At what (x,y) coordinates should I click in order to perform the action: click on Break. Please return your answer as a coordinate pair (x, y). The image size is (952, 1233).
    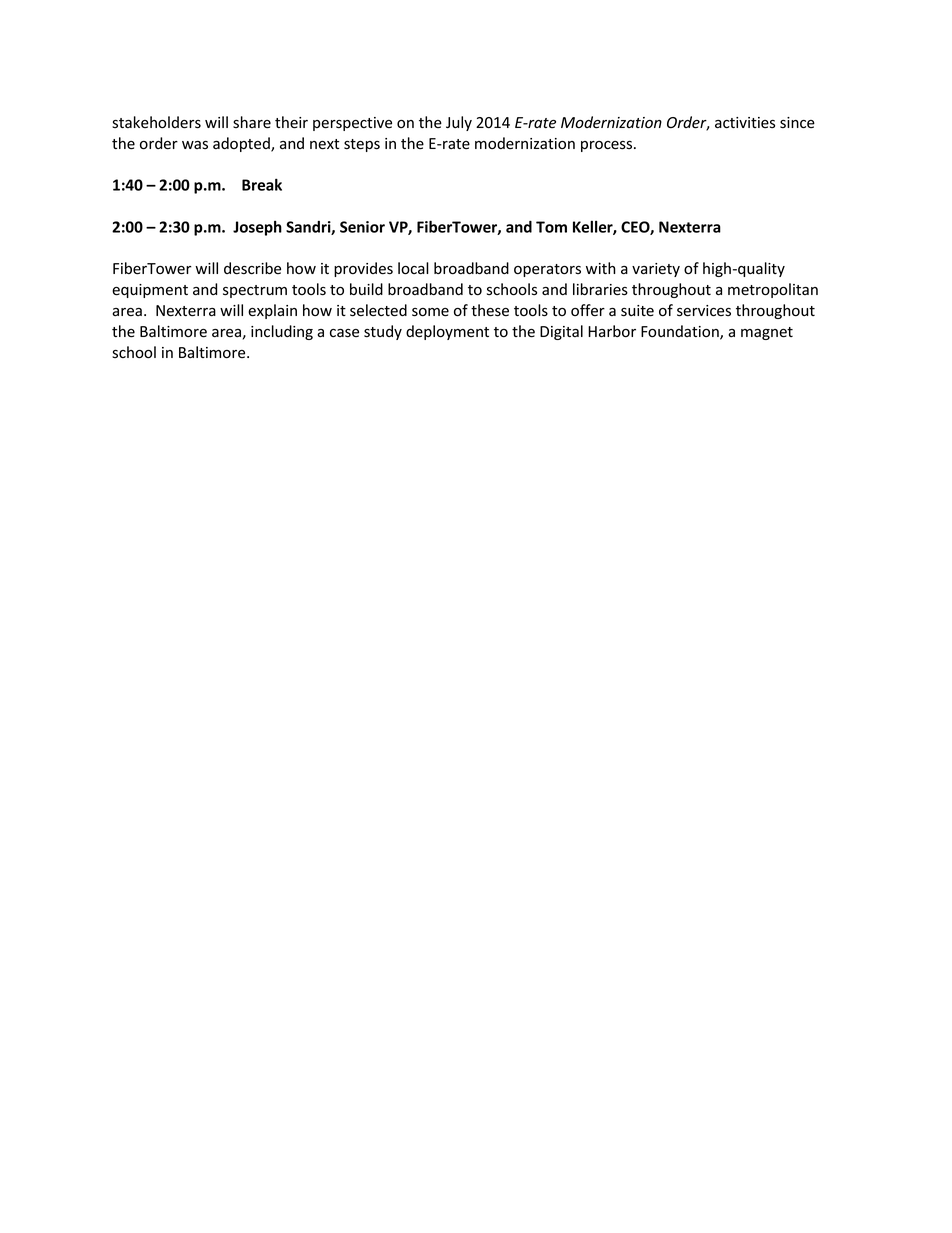
    Looking at the image, I should click on (262, 184).
